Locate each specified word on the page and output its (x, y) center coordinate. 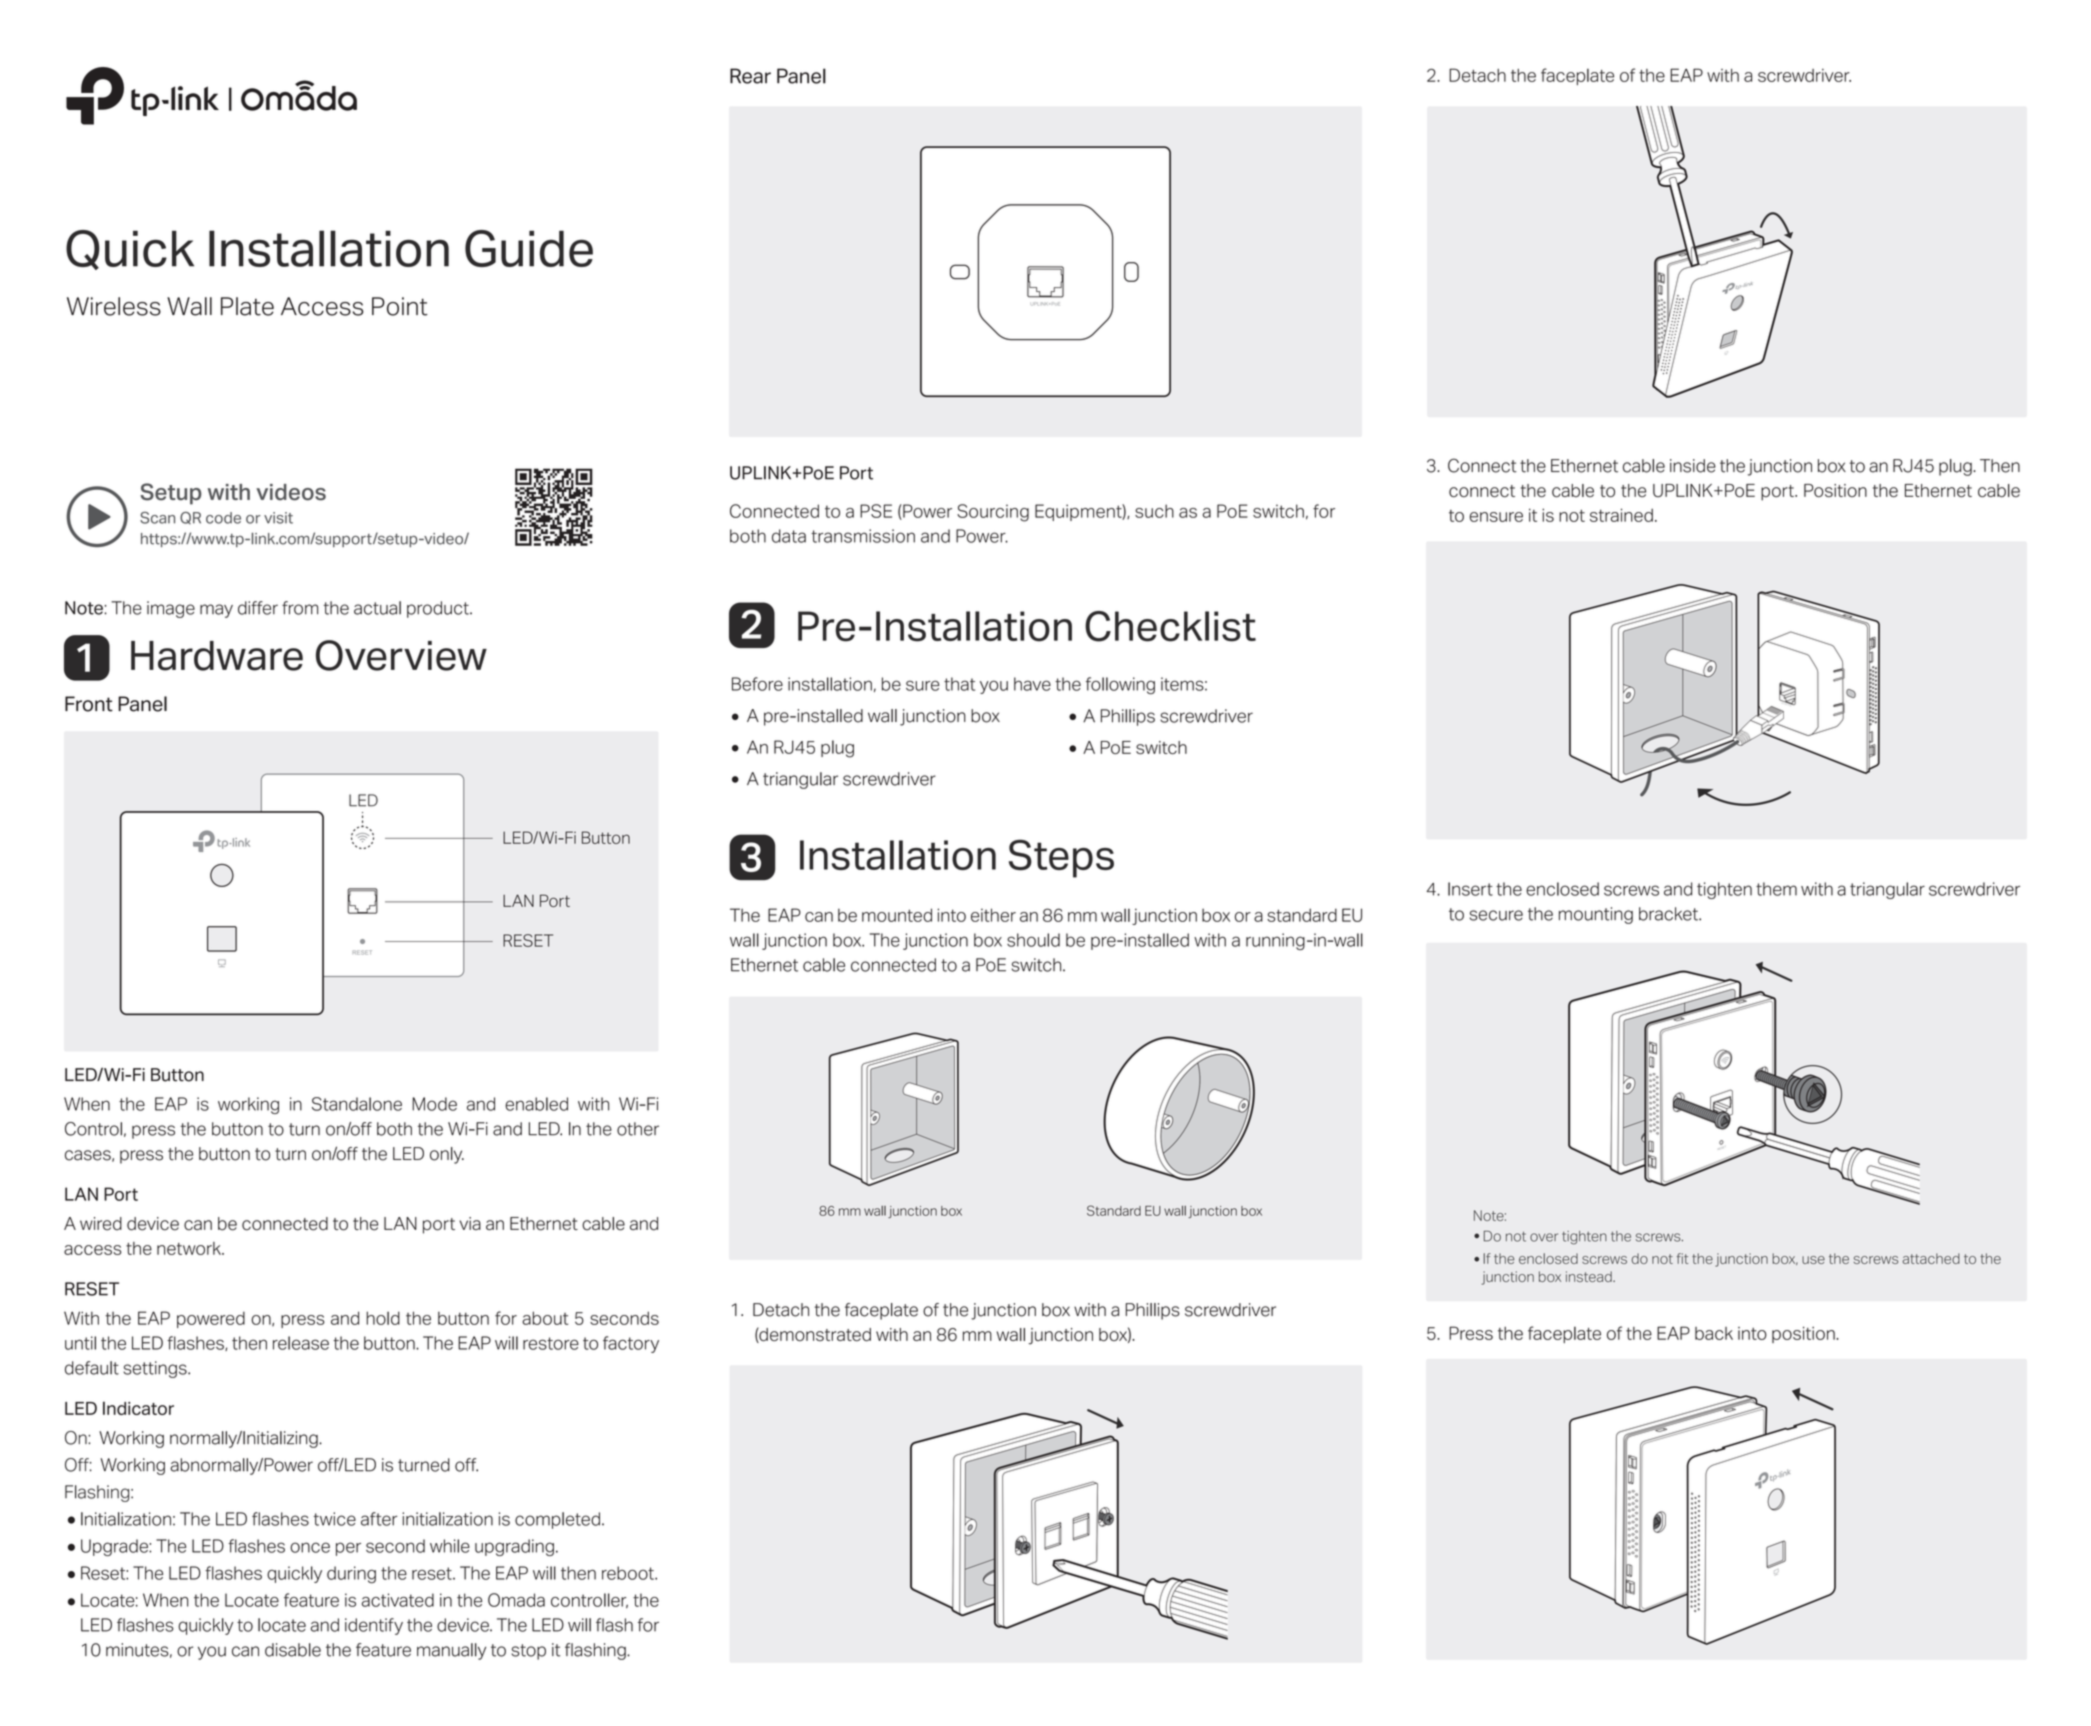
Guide (529, 248)
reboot (629, 1573)
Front (89, 704)
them (1776, 889)
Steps (1061, 858)
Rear (750, 76)
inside (1693, 466)
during (351, 1575)
